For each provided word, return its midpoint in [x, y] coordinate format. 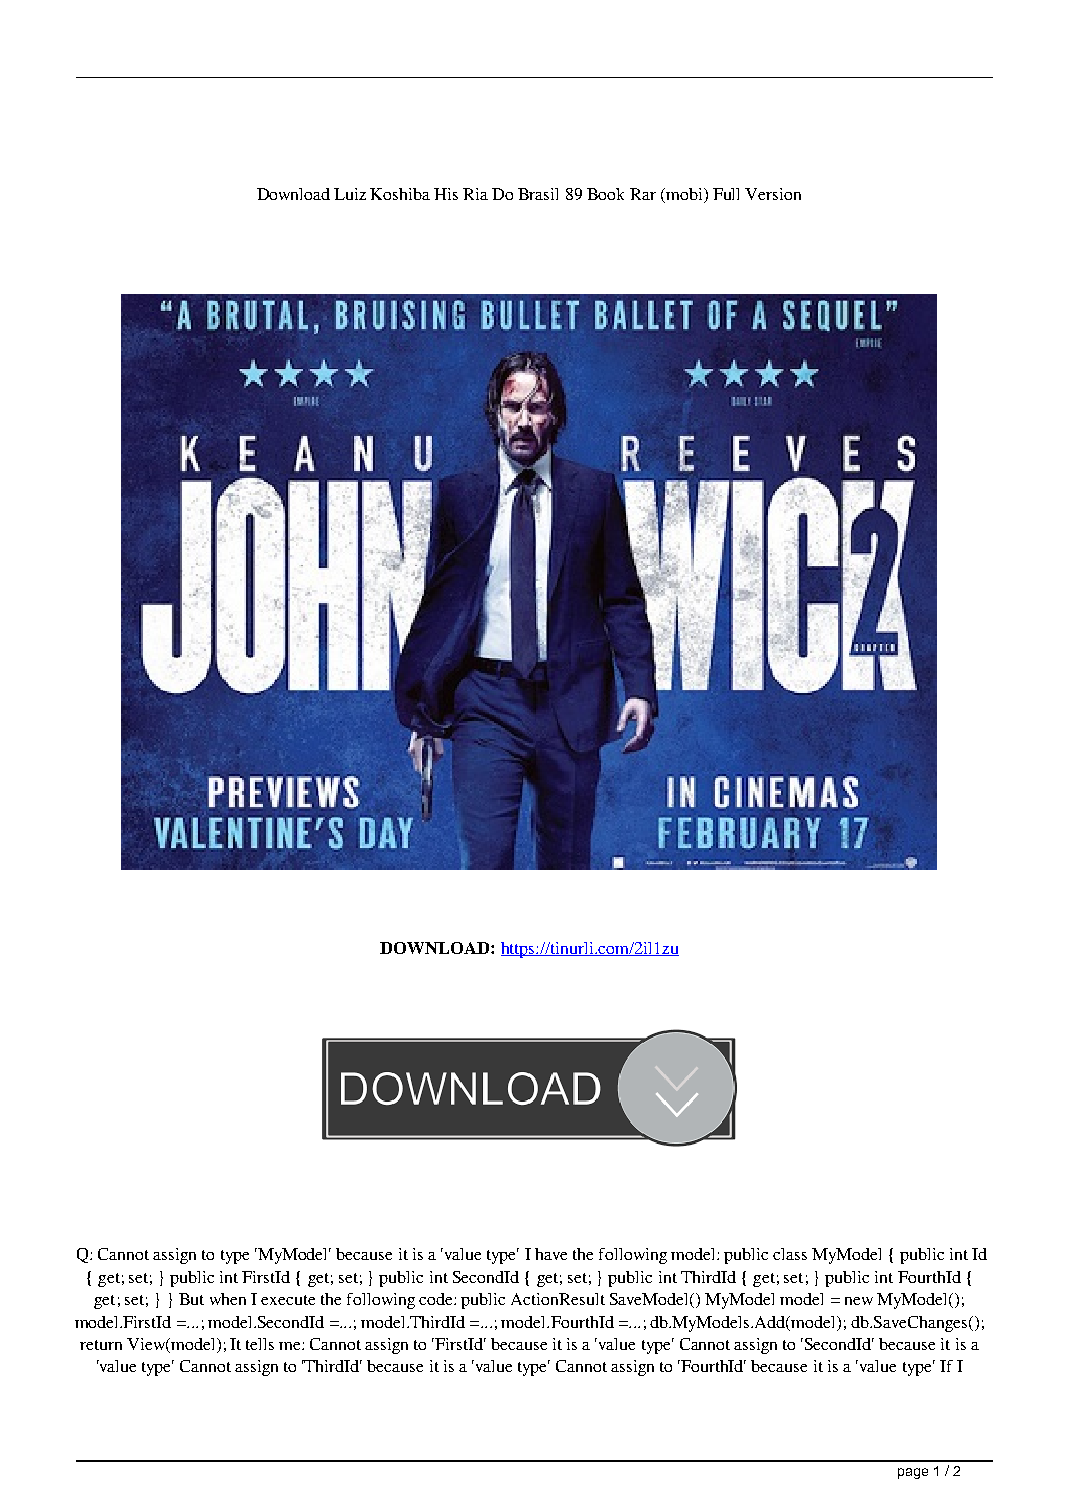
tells [260, 1344]
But [191, 1299]
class [790, 1254]
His [446, 194]
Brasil [538, 194]
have [551, 1254]
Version [773, 194]
